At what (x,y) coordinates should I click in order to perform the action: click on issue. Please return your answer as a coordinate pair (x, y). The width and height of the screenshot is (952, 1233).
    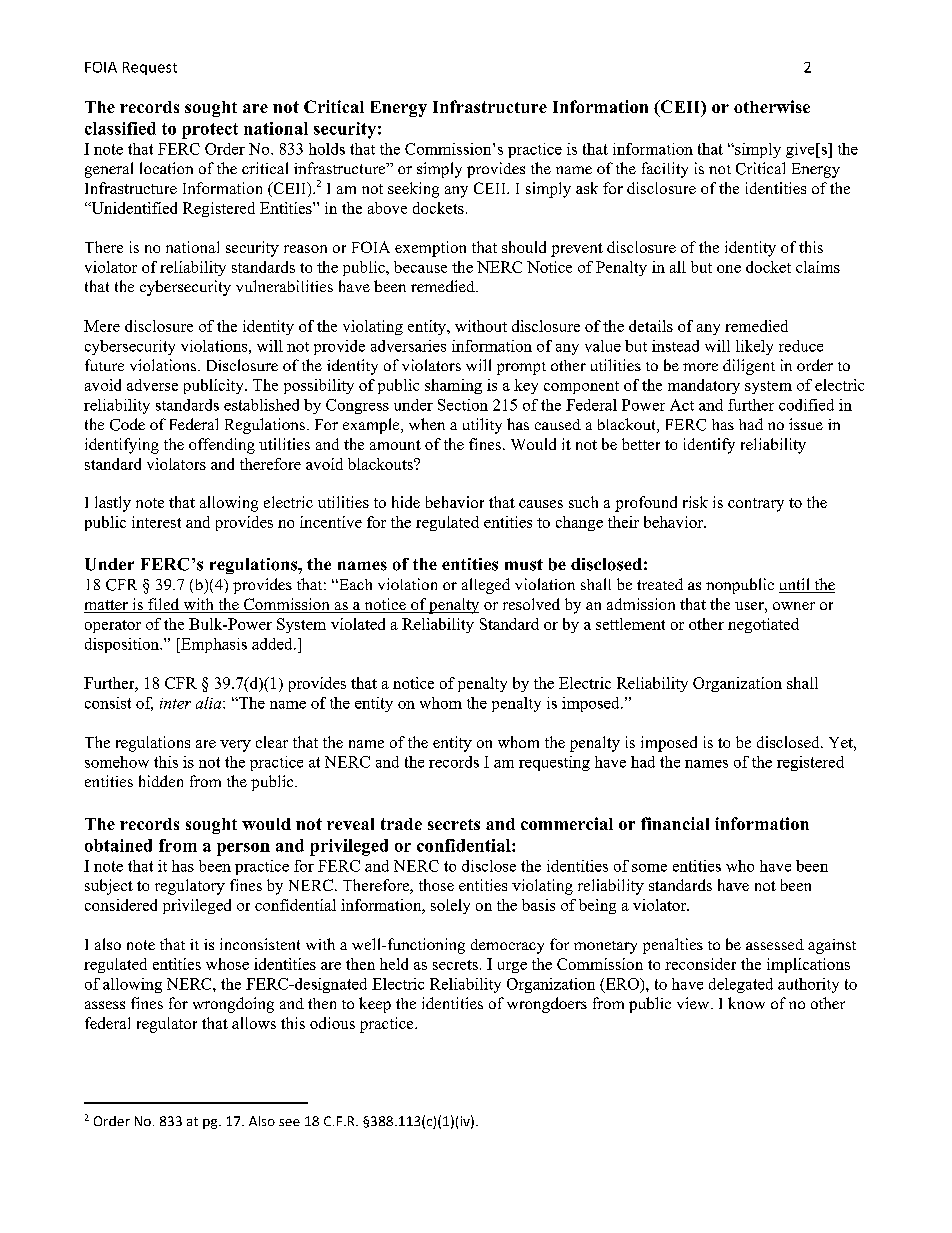
    Looking at the image, I should click on (806, 424).
